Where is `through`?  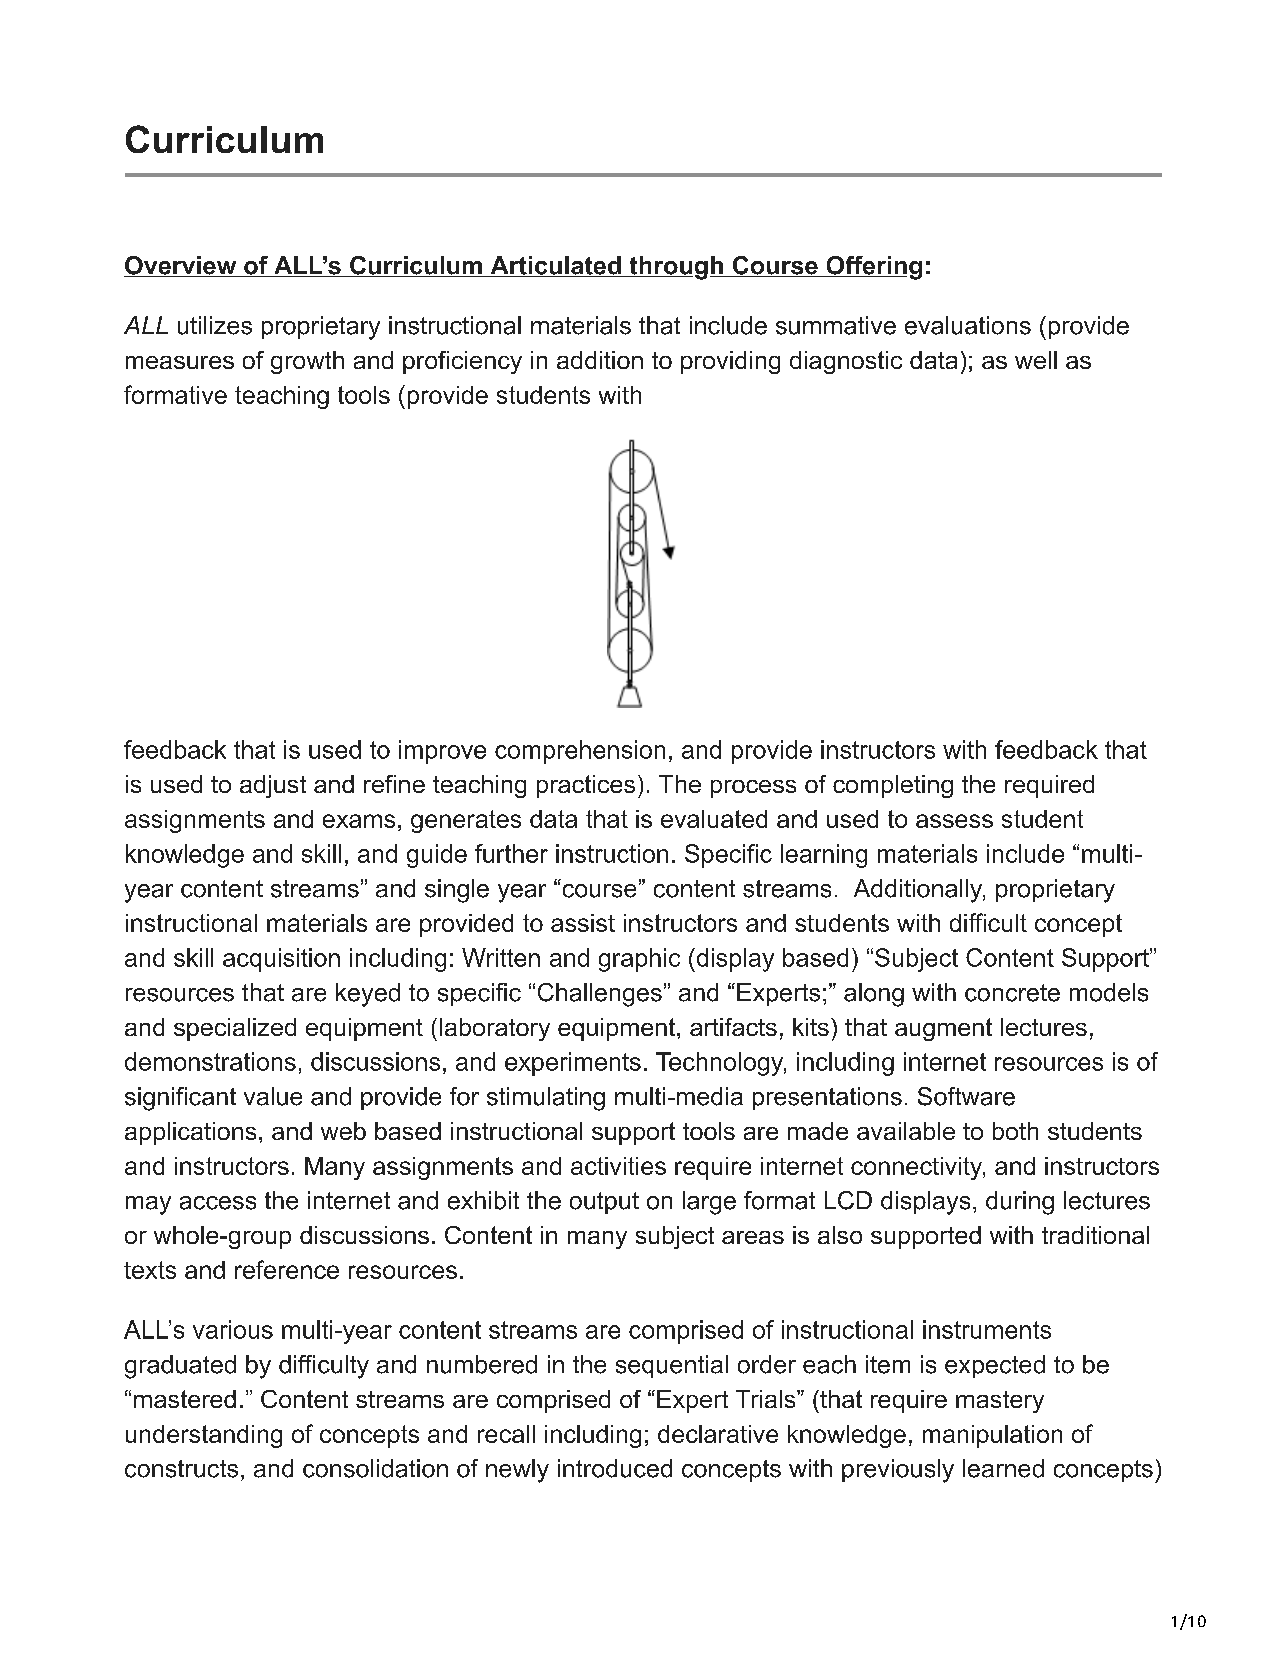 through is located at coordinates (676, 268).
